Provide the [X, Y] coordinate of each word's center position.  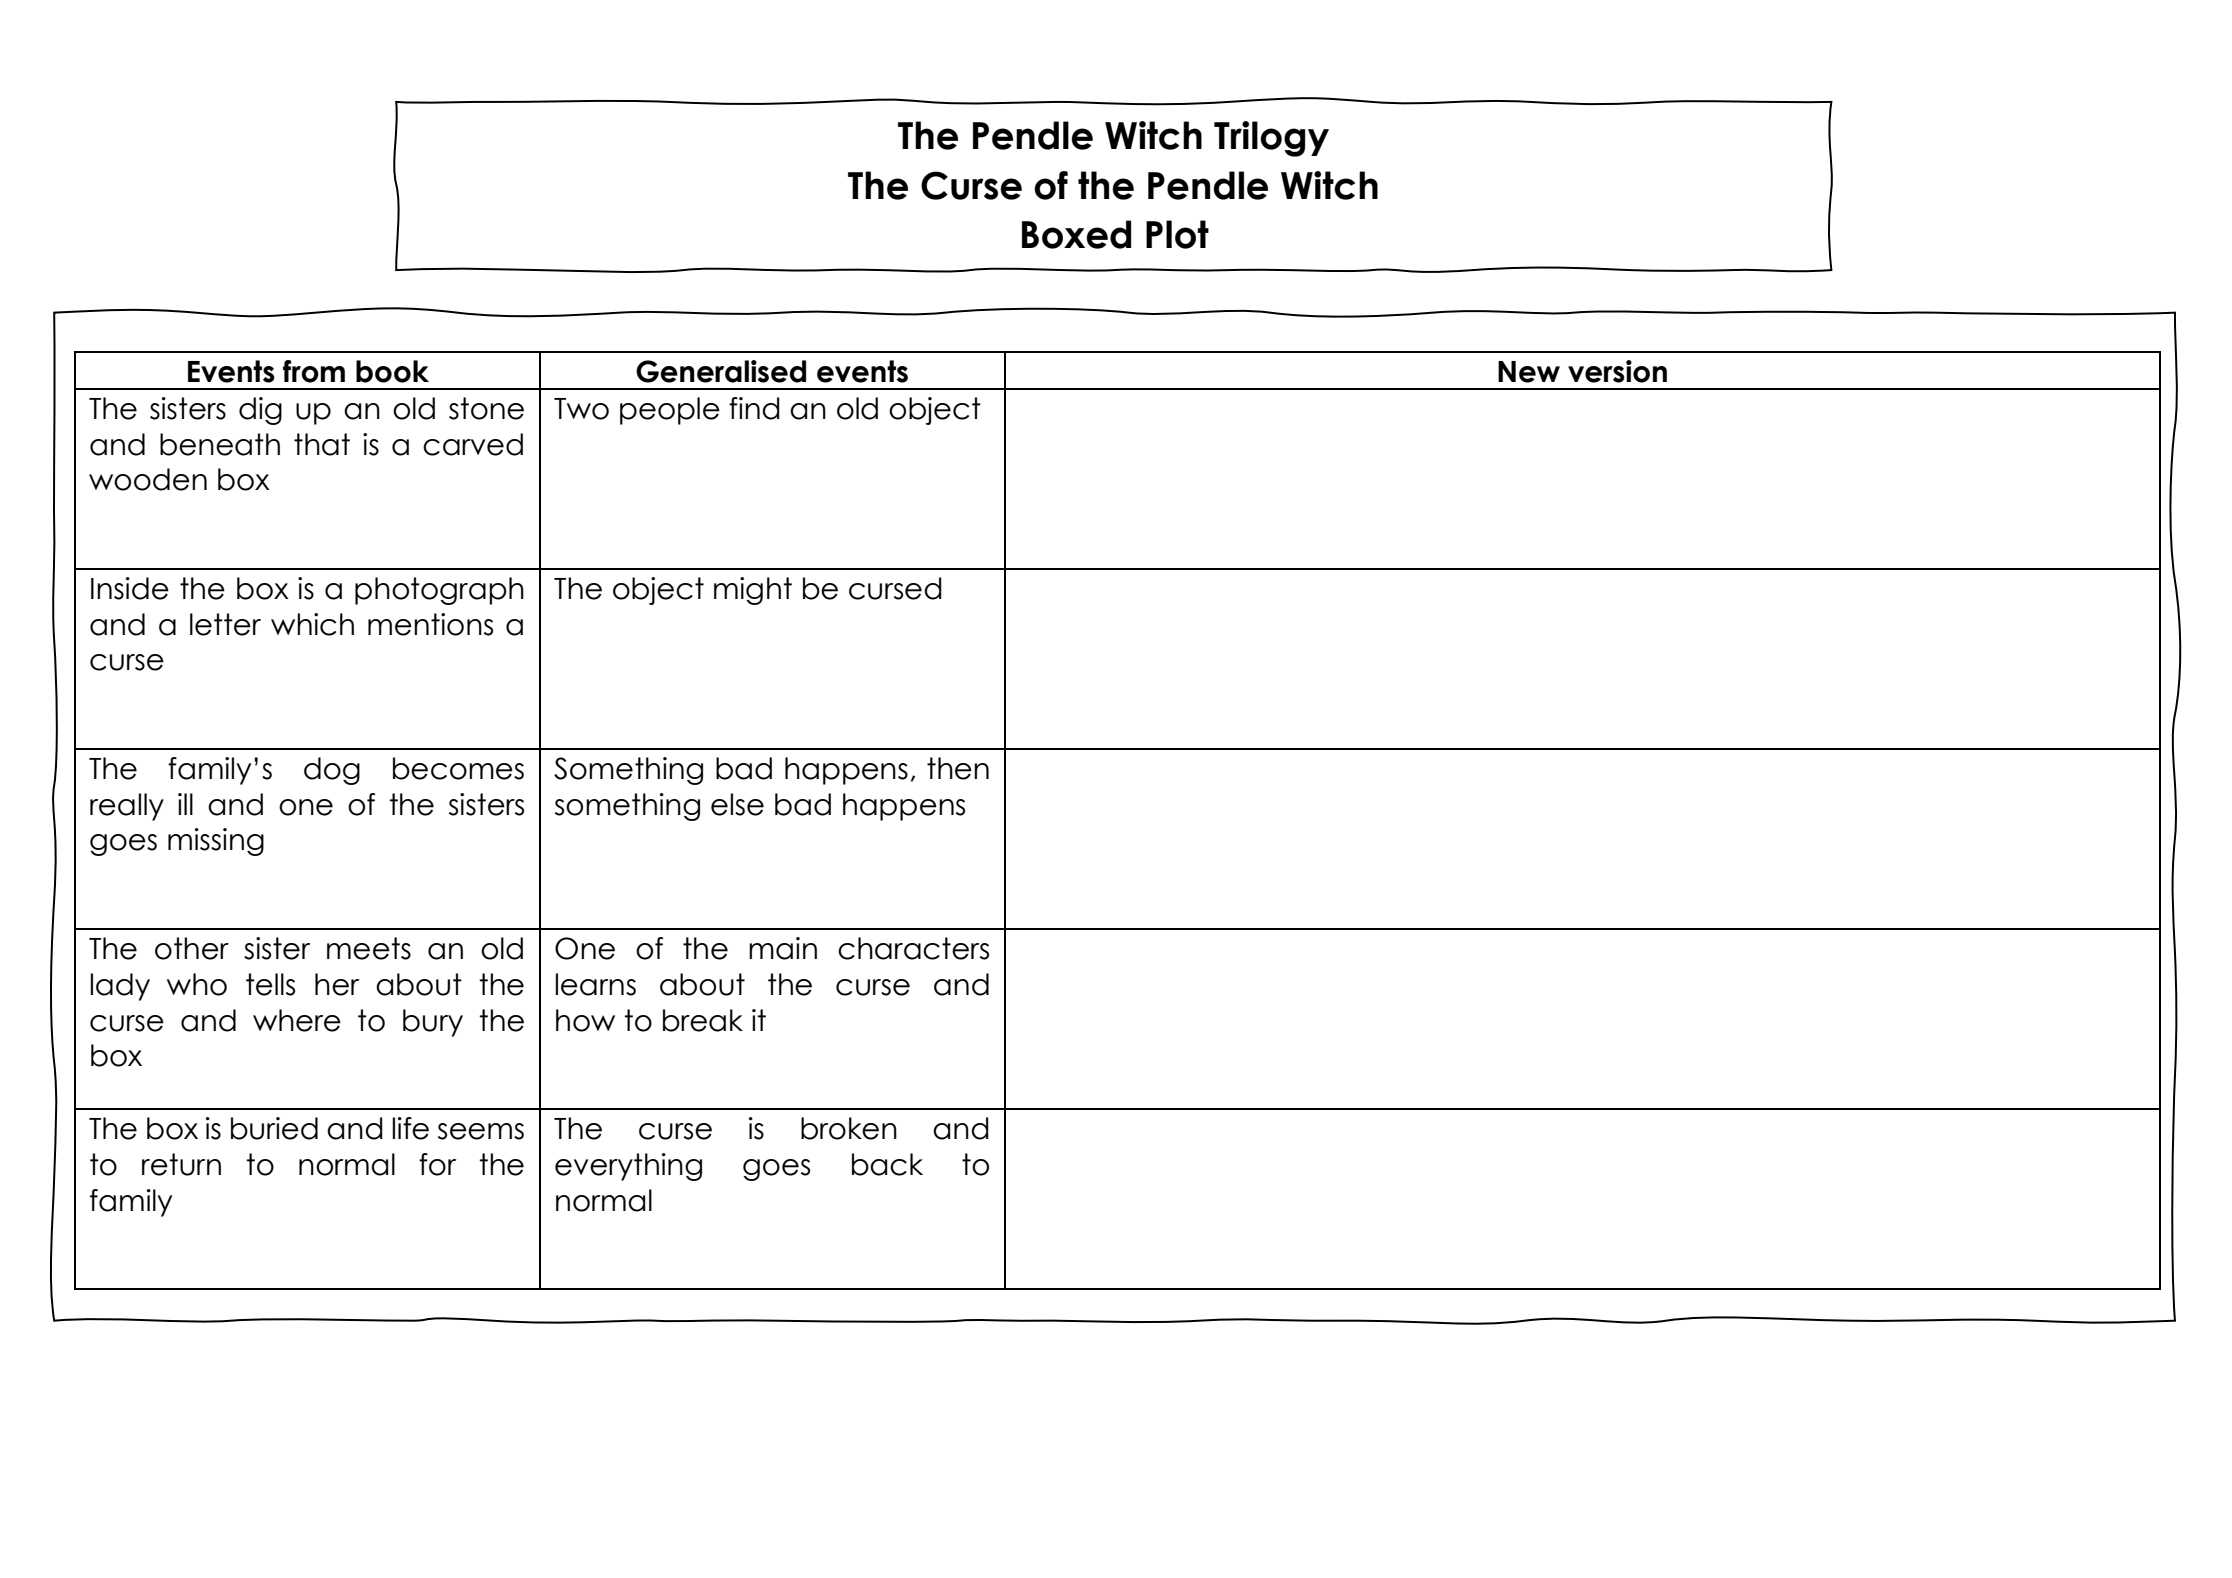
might [753, 591]
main [783, 948]
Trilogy [1271, 139]
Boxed [1076, 234]
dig [260, 411]
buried [274, 1128]
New [1529, 372]
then [958, 768]
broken [849, 1128]
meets [369, 948]
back [887, 1164]
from [314, 371]
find [754, 408]
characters [913, 948]
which [312, 624]
